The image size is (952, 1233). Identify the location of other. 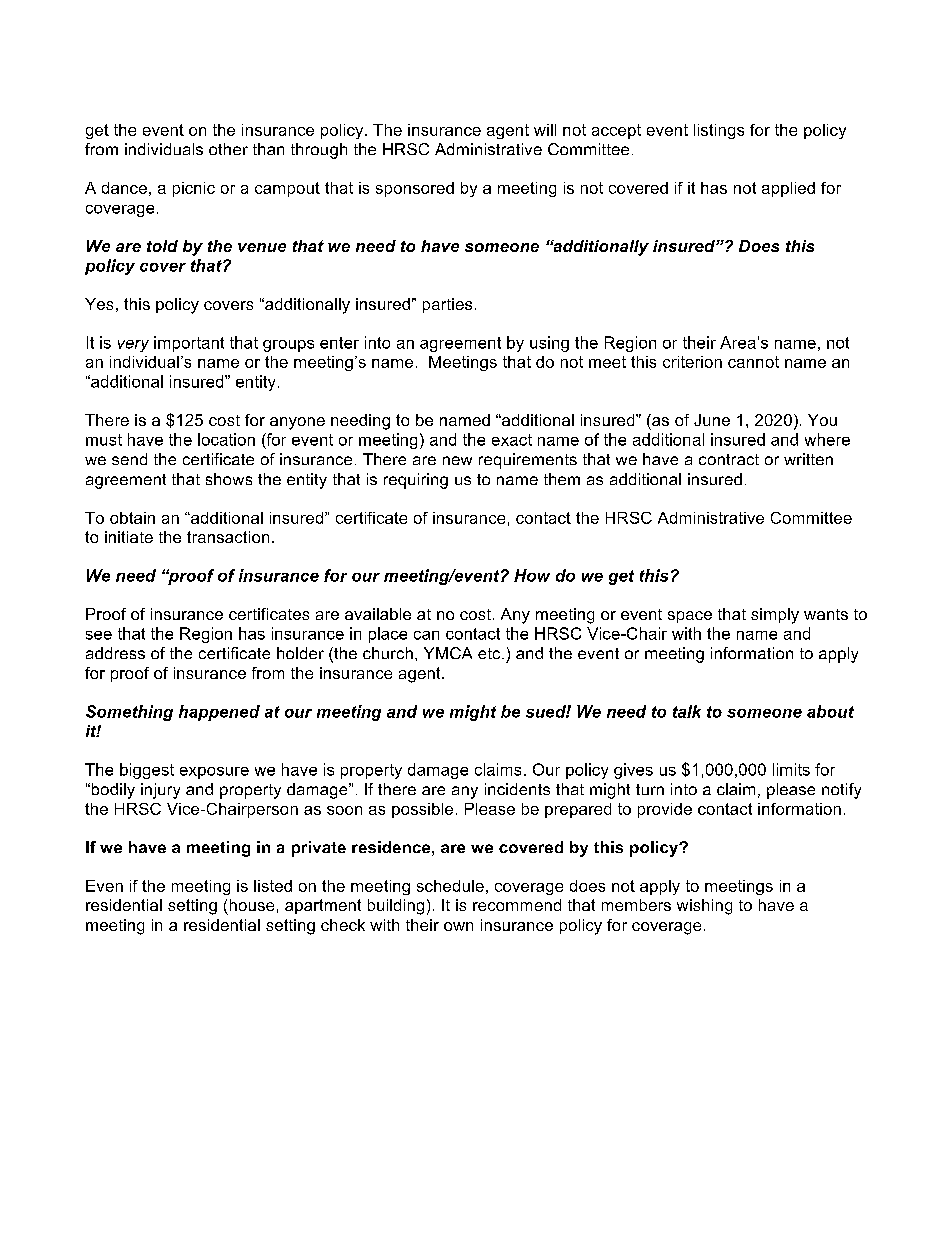
(228, 149).
